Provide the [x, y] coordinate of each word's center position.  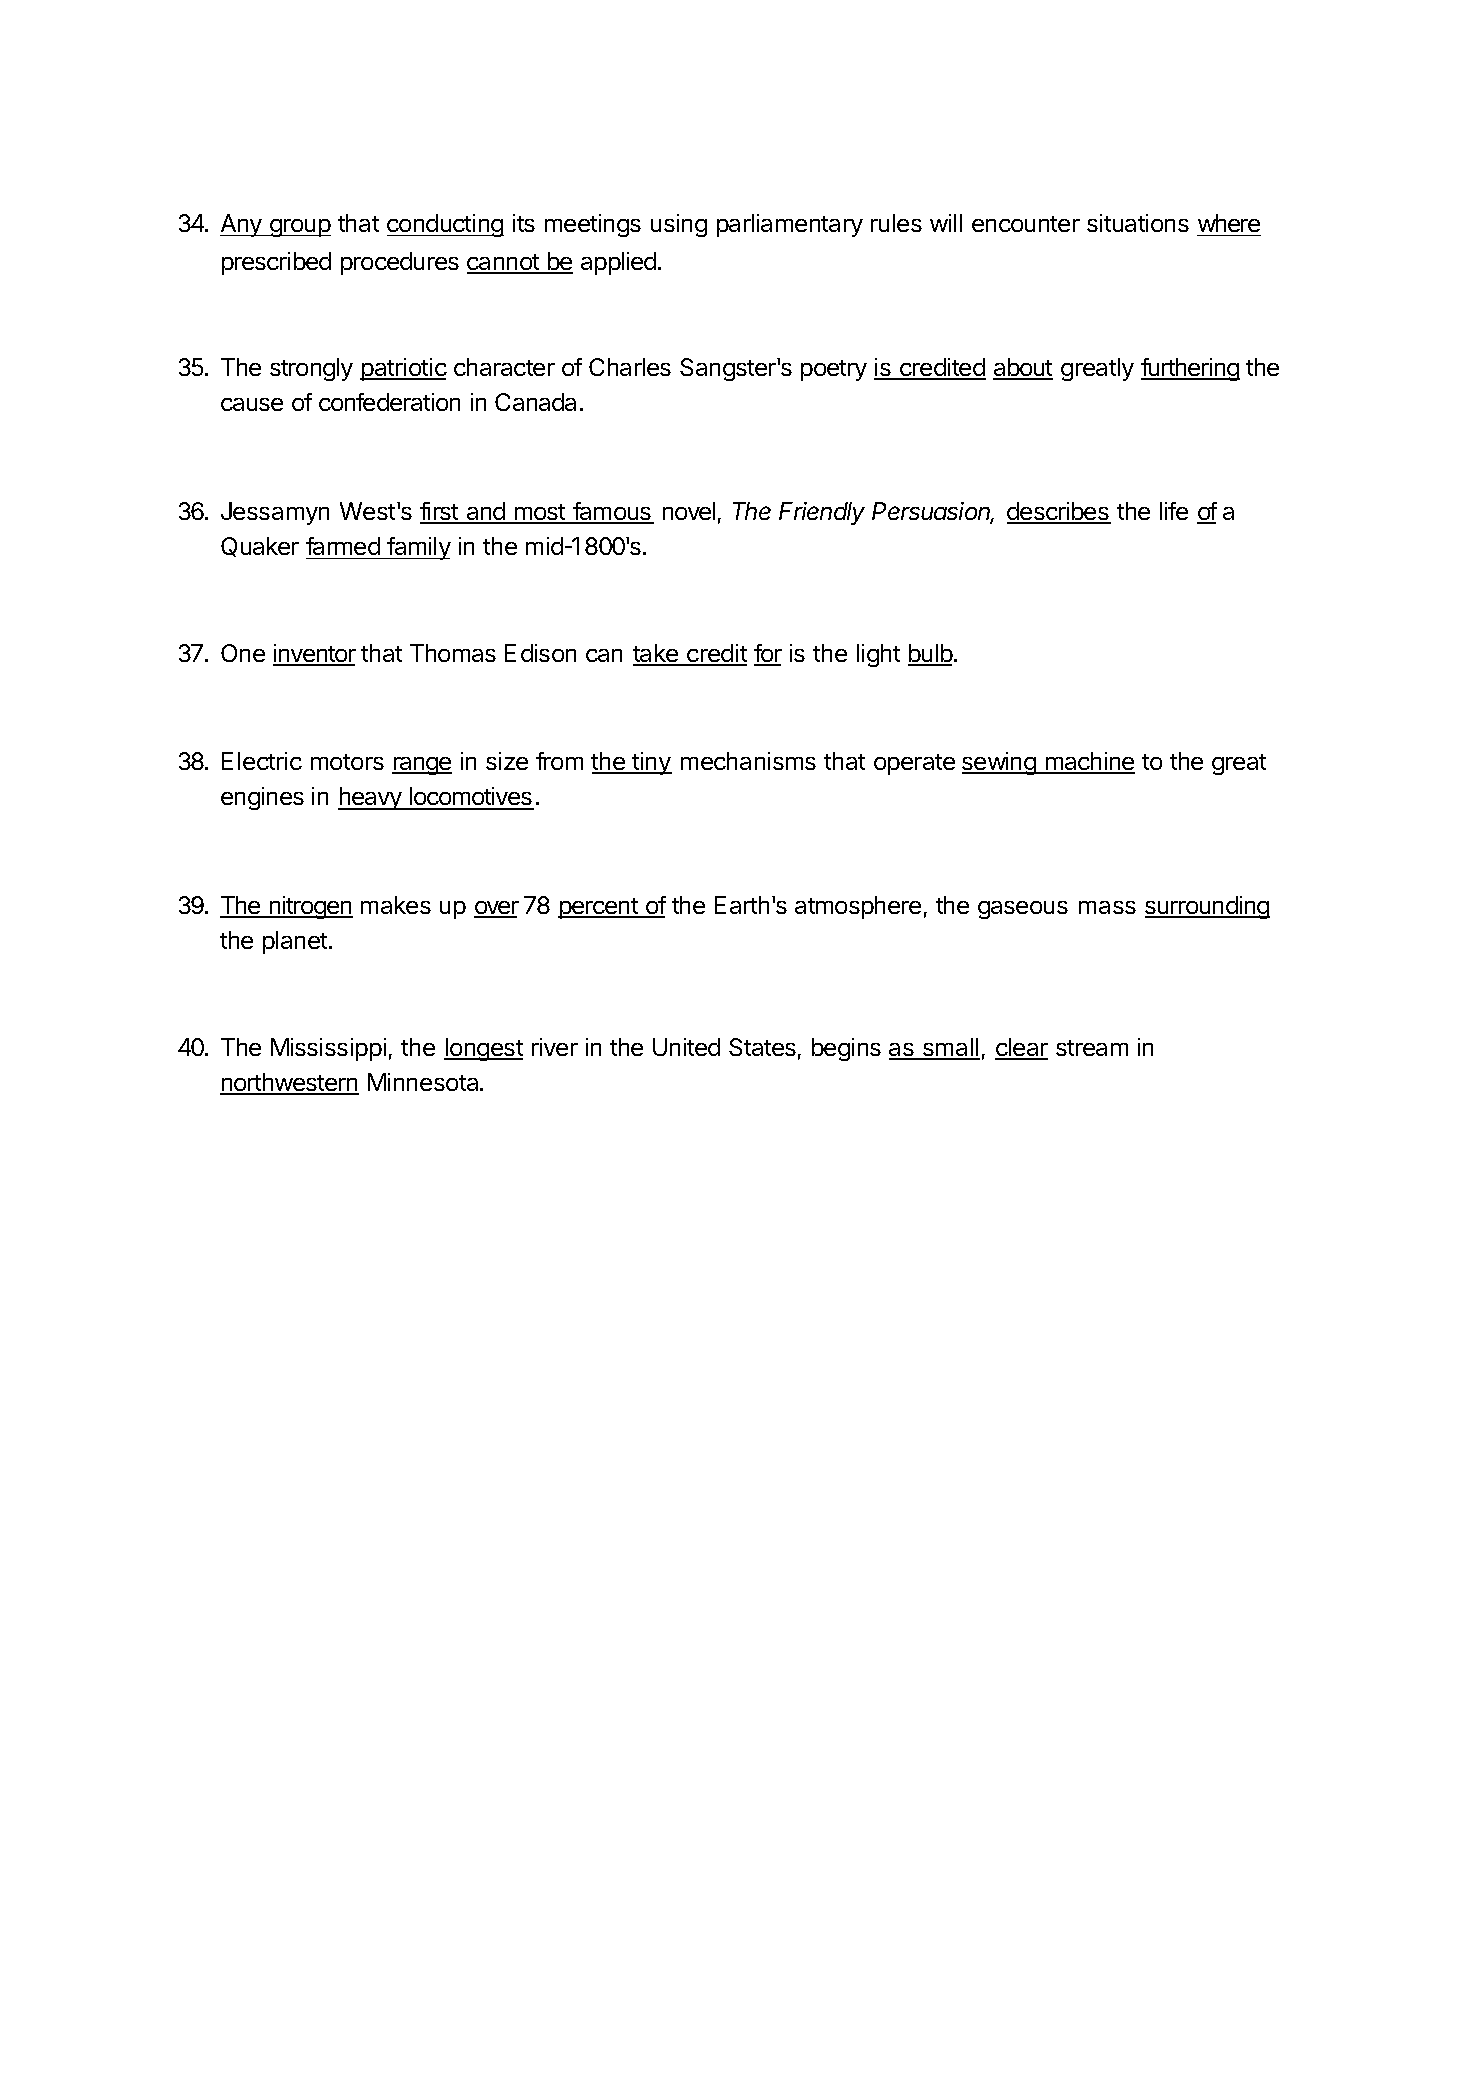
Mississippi [328, 1049]
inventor [314, 654]
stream [1092, 1048]
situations [1138, 223]
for [768, 654]
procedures [400, 263]
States [762, 1047]
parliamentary [790, 225]
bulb [930, 654]
